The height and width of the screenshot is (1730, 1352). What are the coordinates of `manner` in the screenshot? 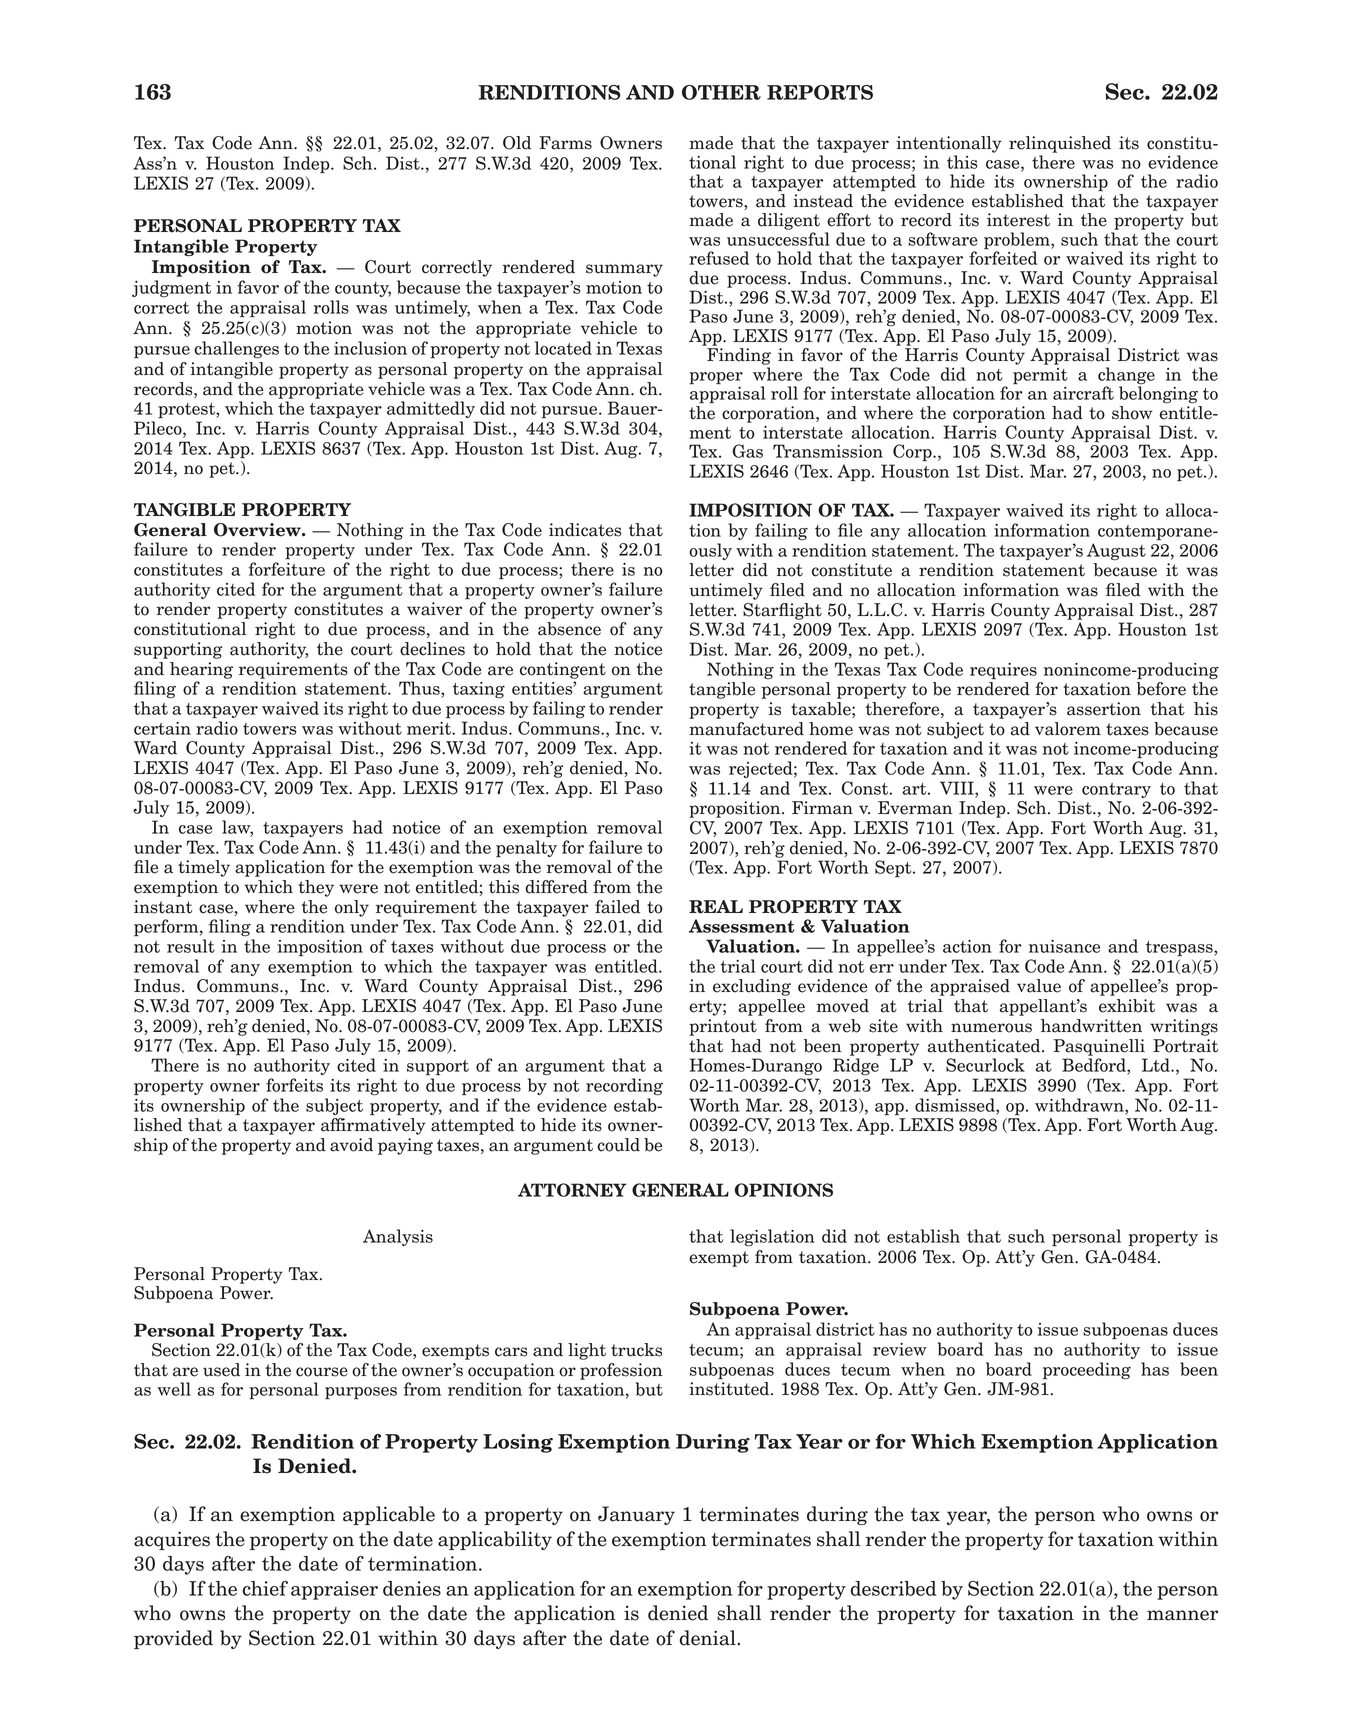 It's located at (1182, 1615).
